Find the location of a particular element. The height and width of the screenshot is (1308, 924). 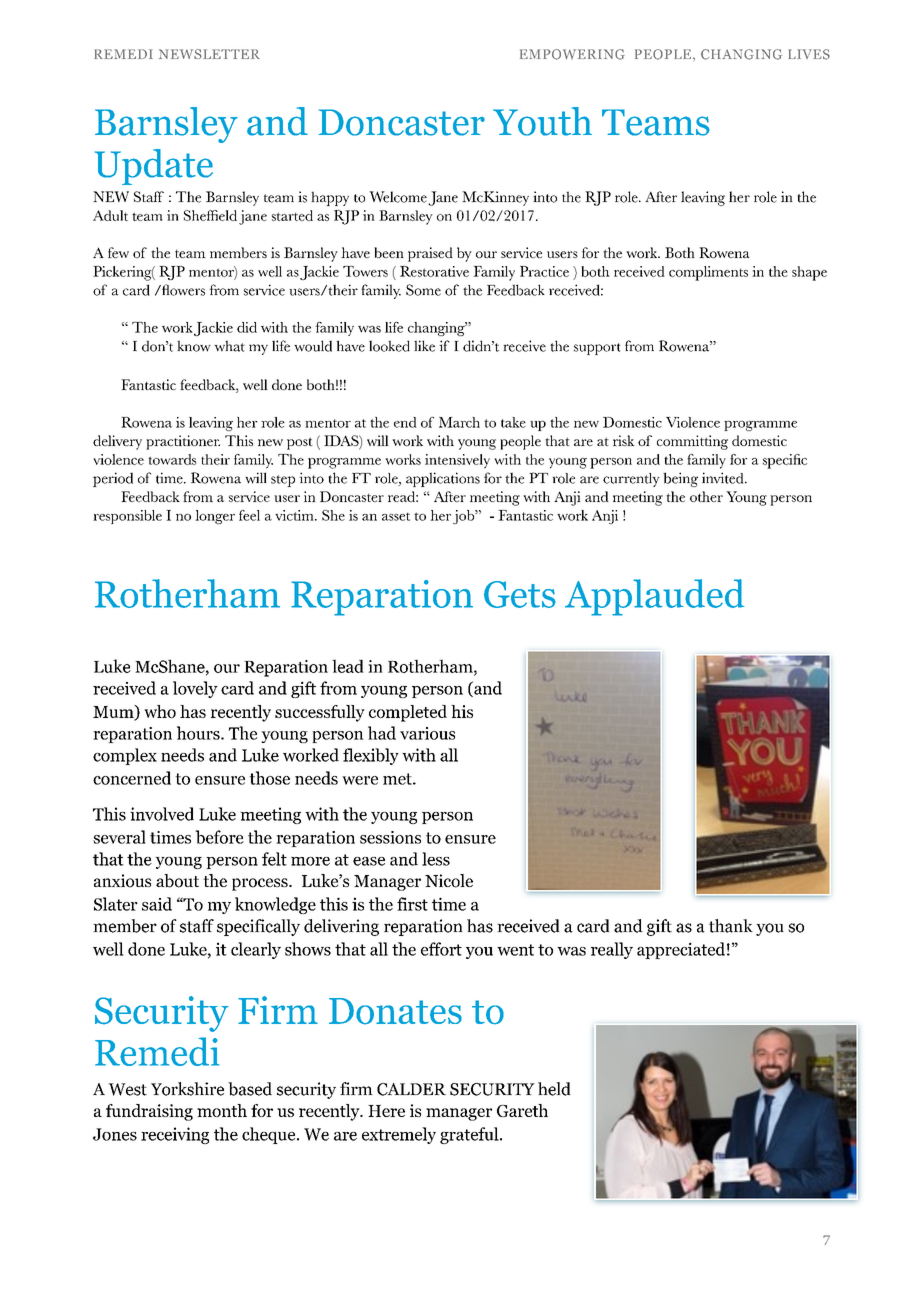

various is located at coordinates (427, 733).
